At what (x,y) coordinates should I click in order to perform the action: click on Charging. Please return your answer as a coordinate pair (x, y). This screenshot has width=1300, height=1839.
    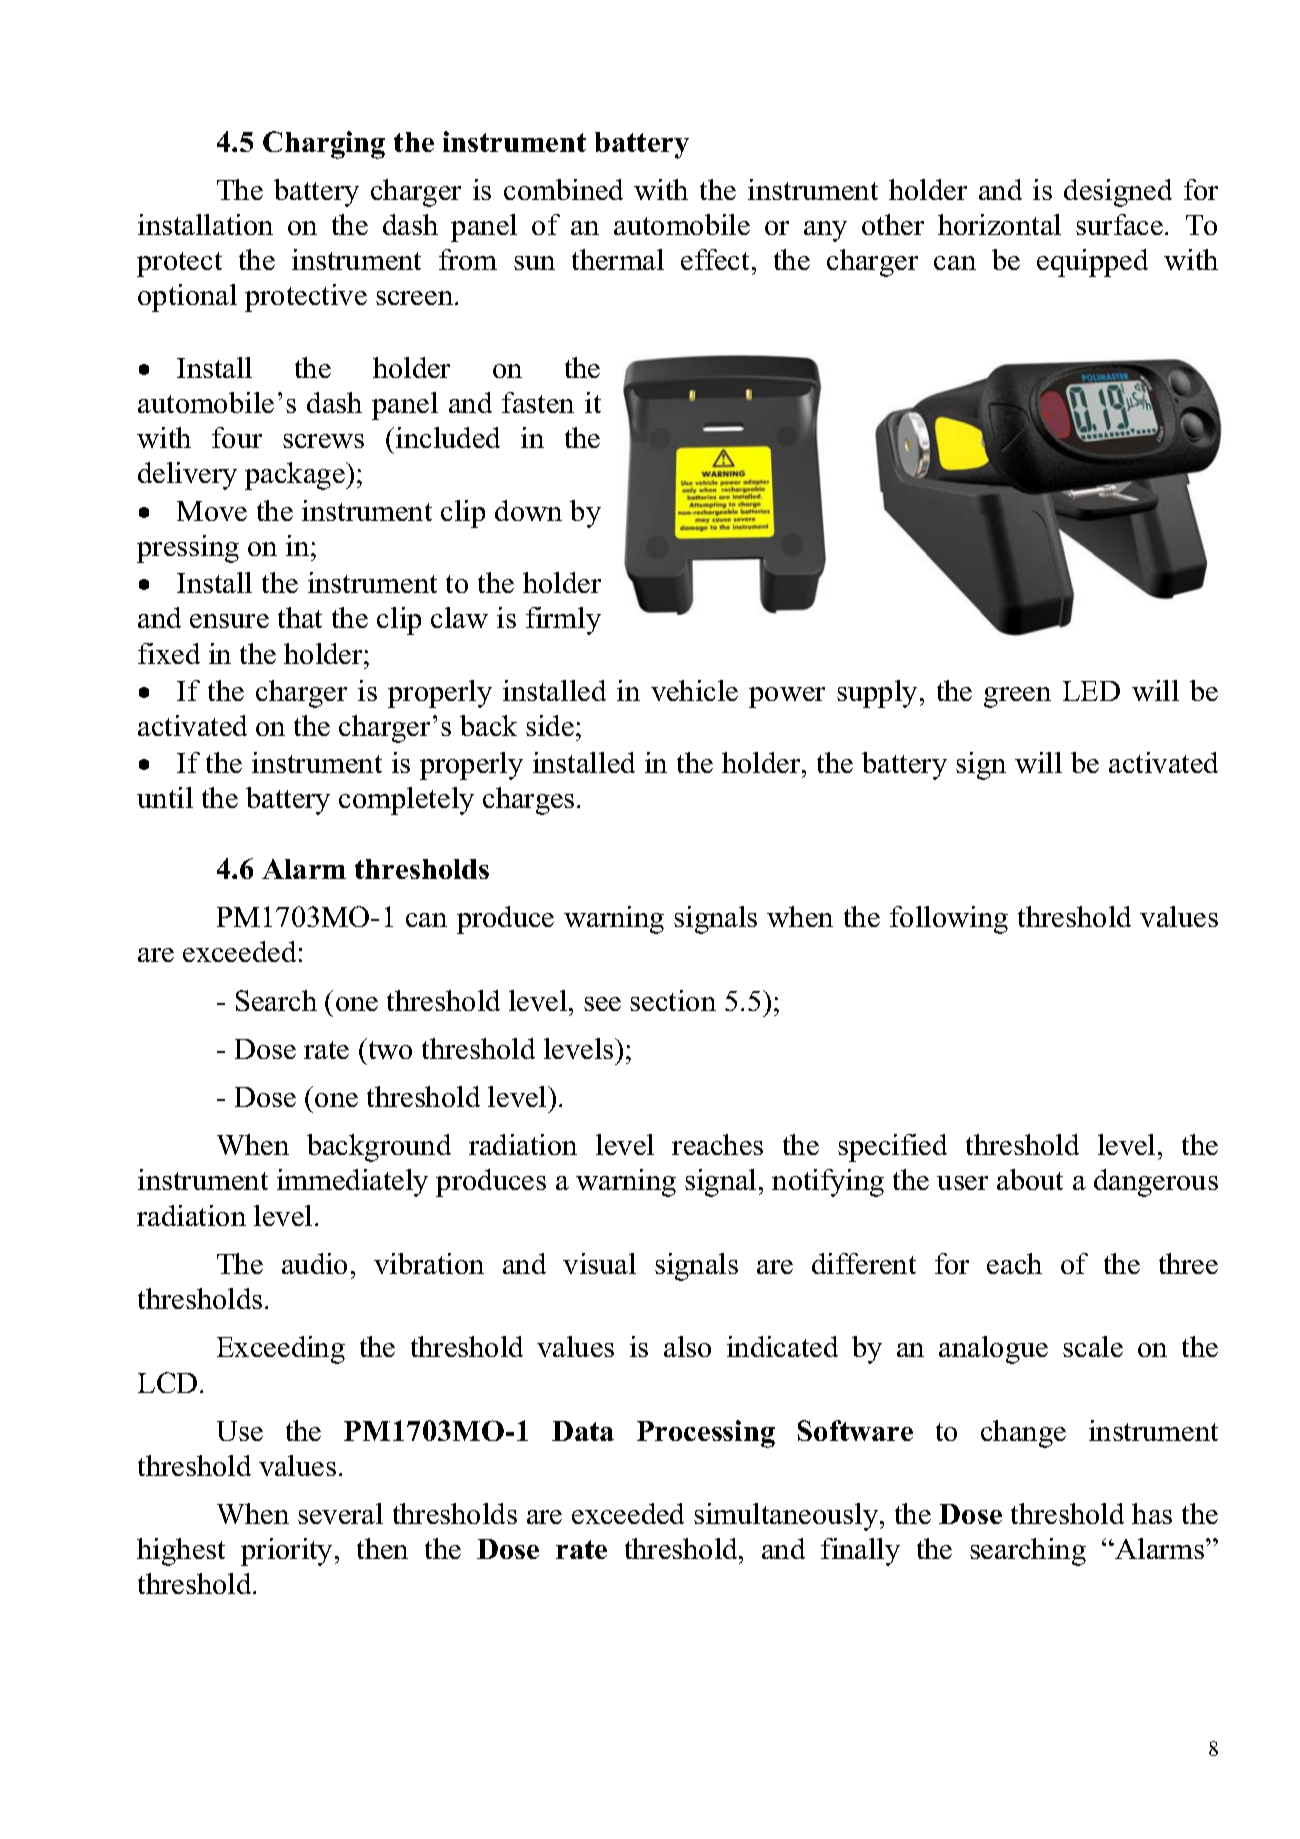
    Looking at the image, I should click on (324, 145).
